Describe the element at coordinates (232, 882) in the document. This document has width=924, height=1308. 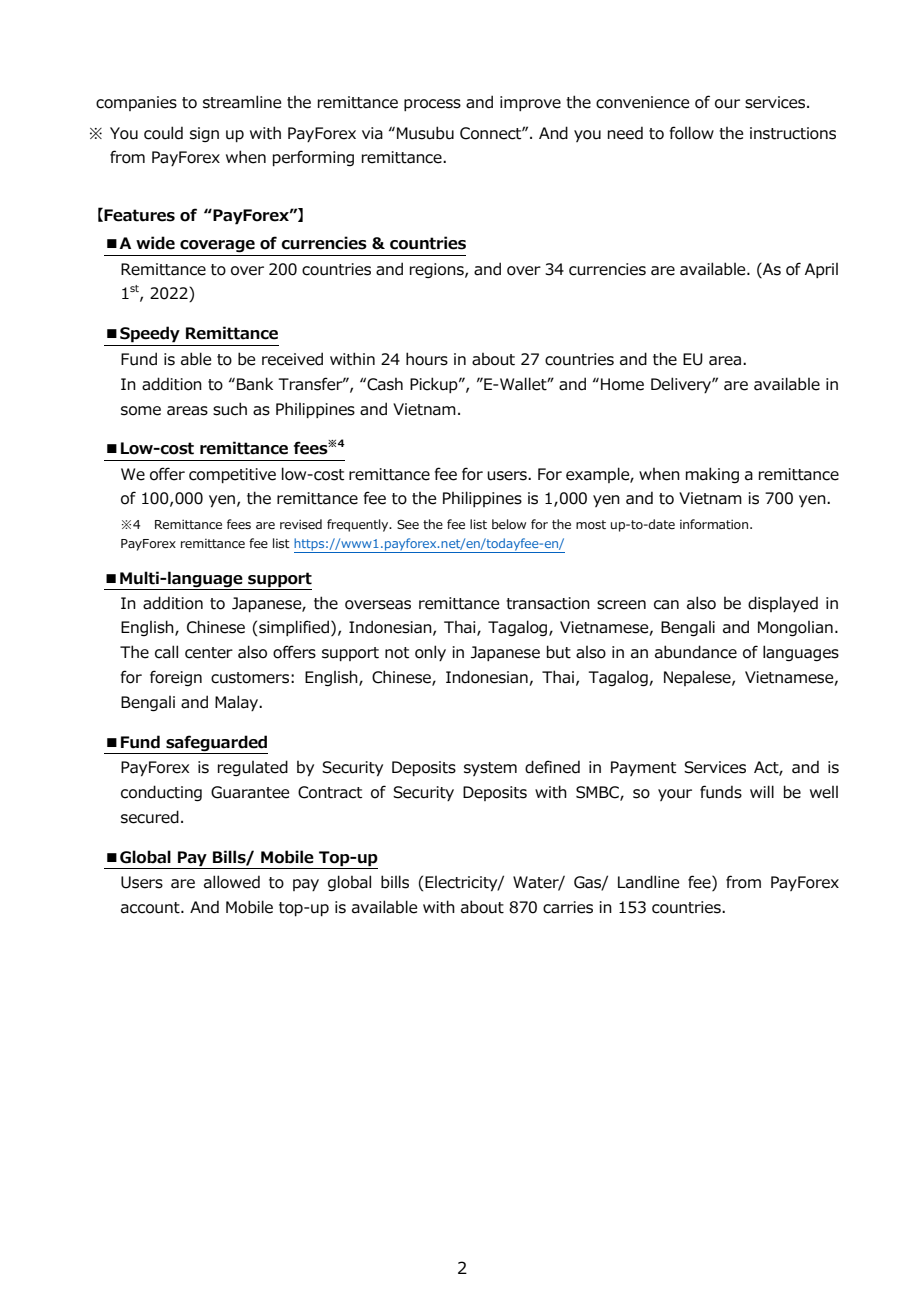
I see `allowed` at that location.
